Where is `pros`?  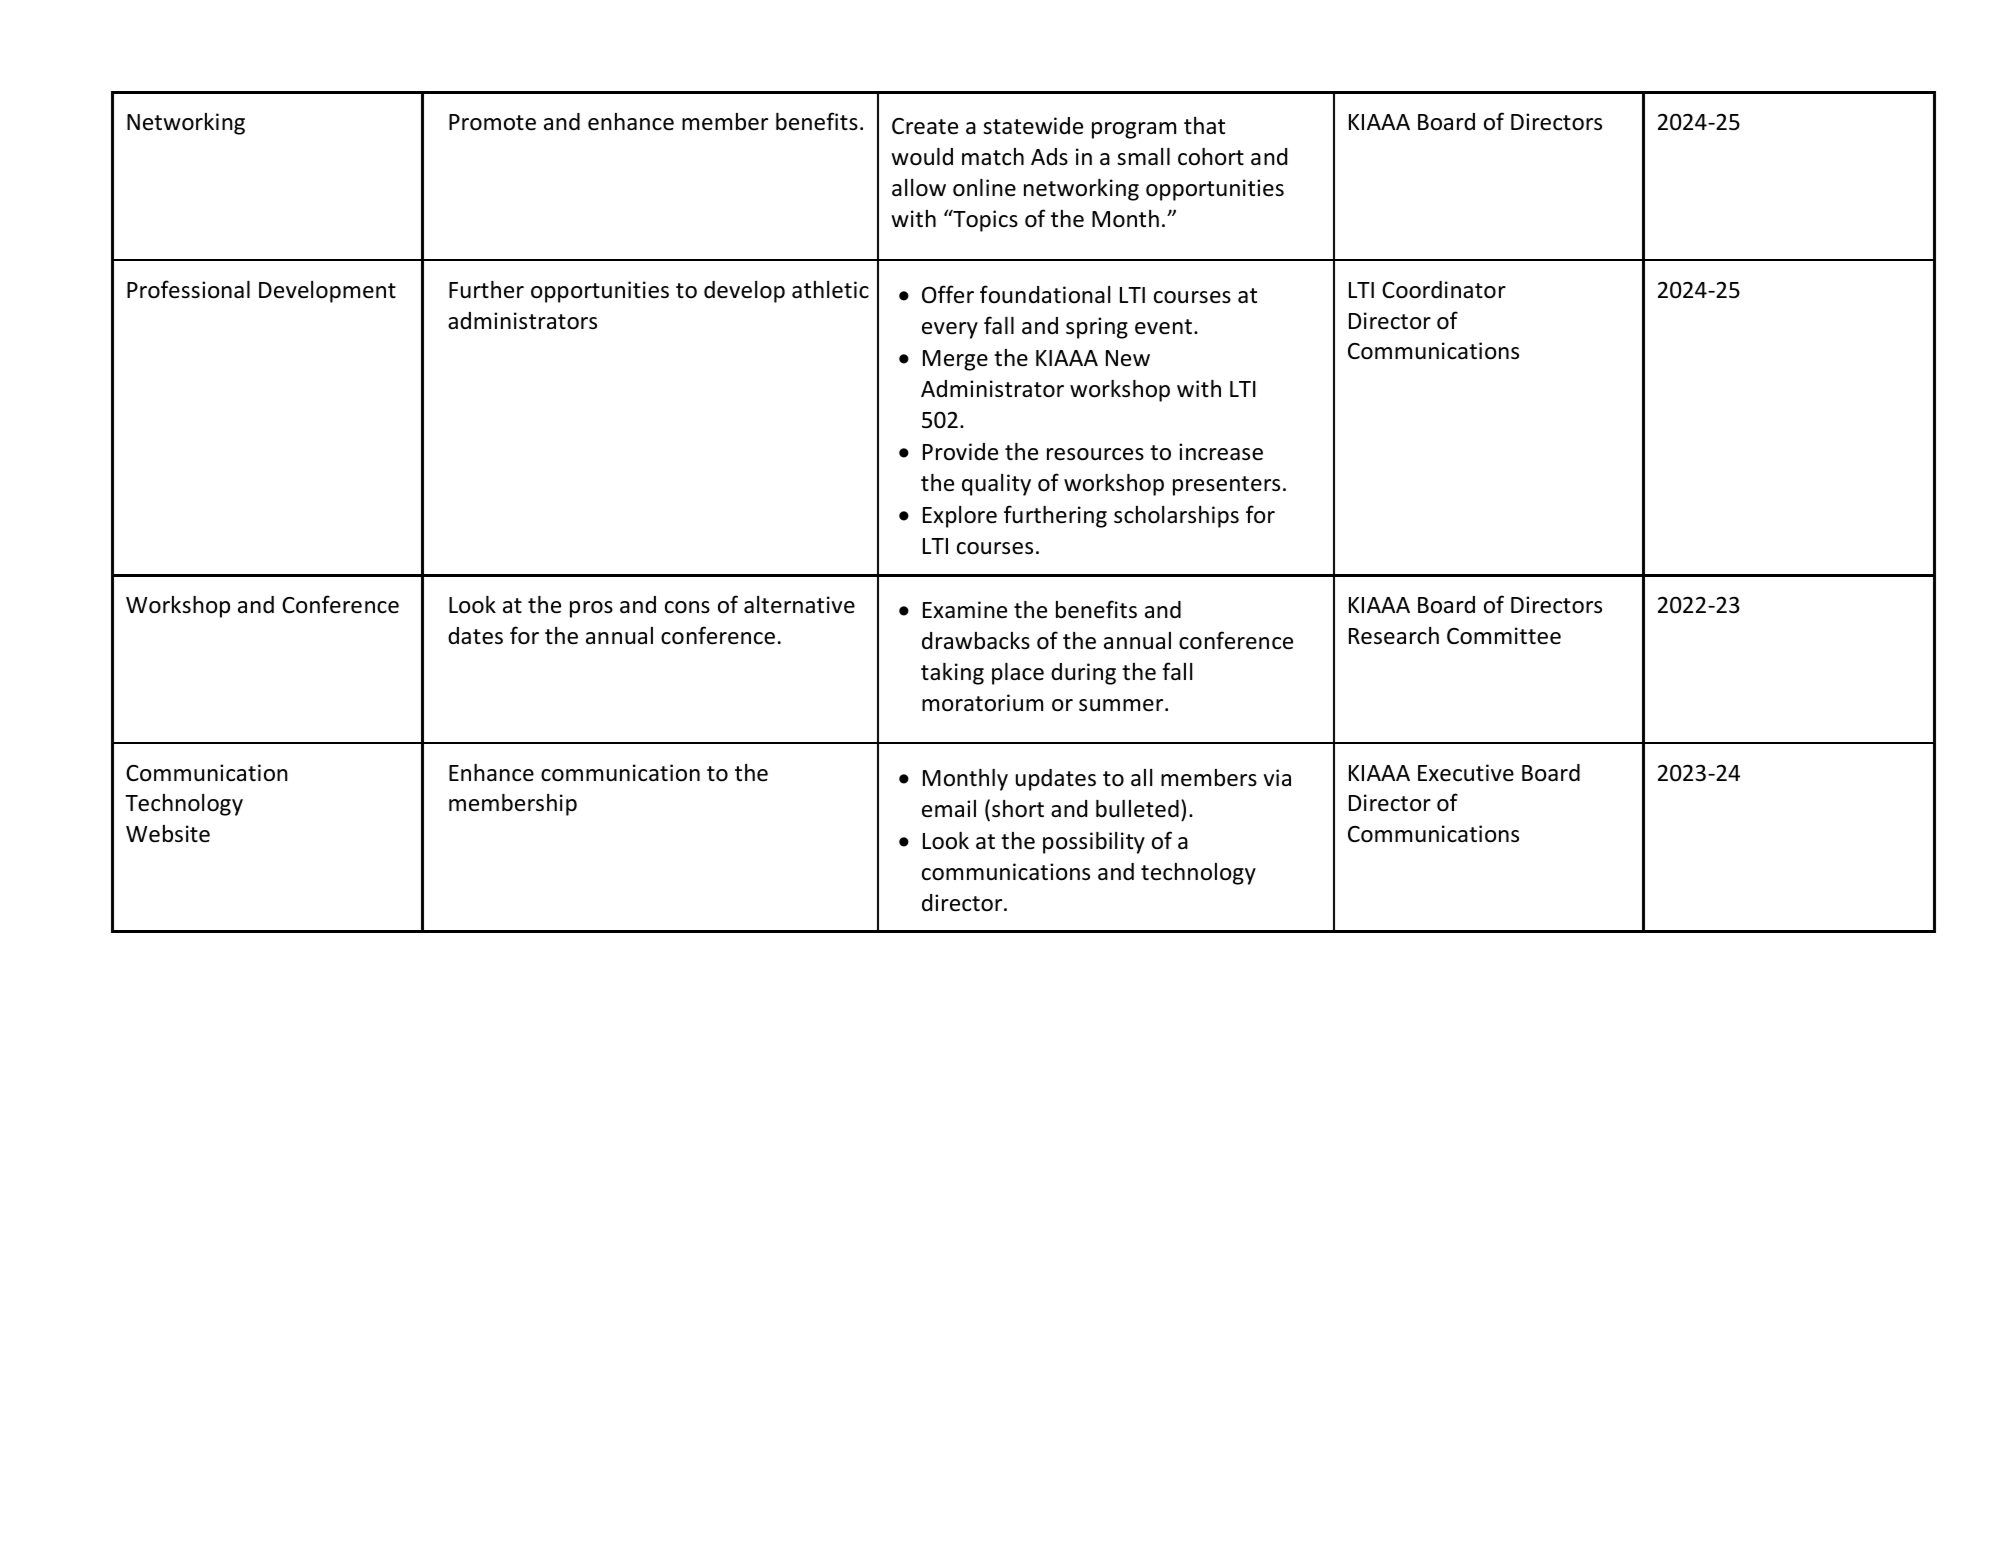
pros is located at coordinates (591, 609).
